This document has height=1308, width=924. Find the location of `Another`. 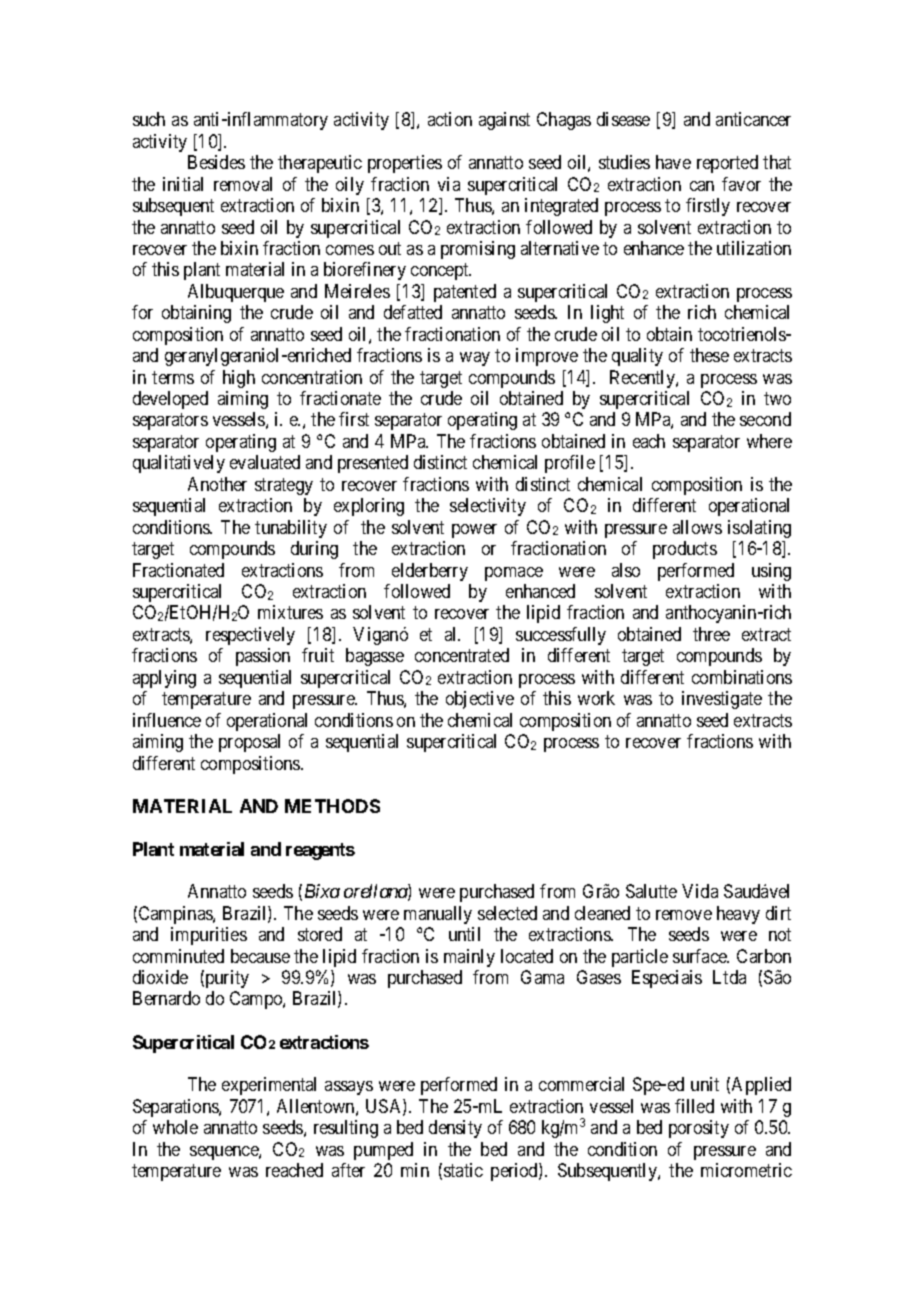

Another is located at coordinates (217, 484).
